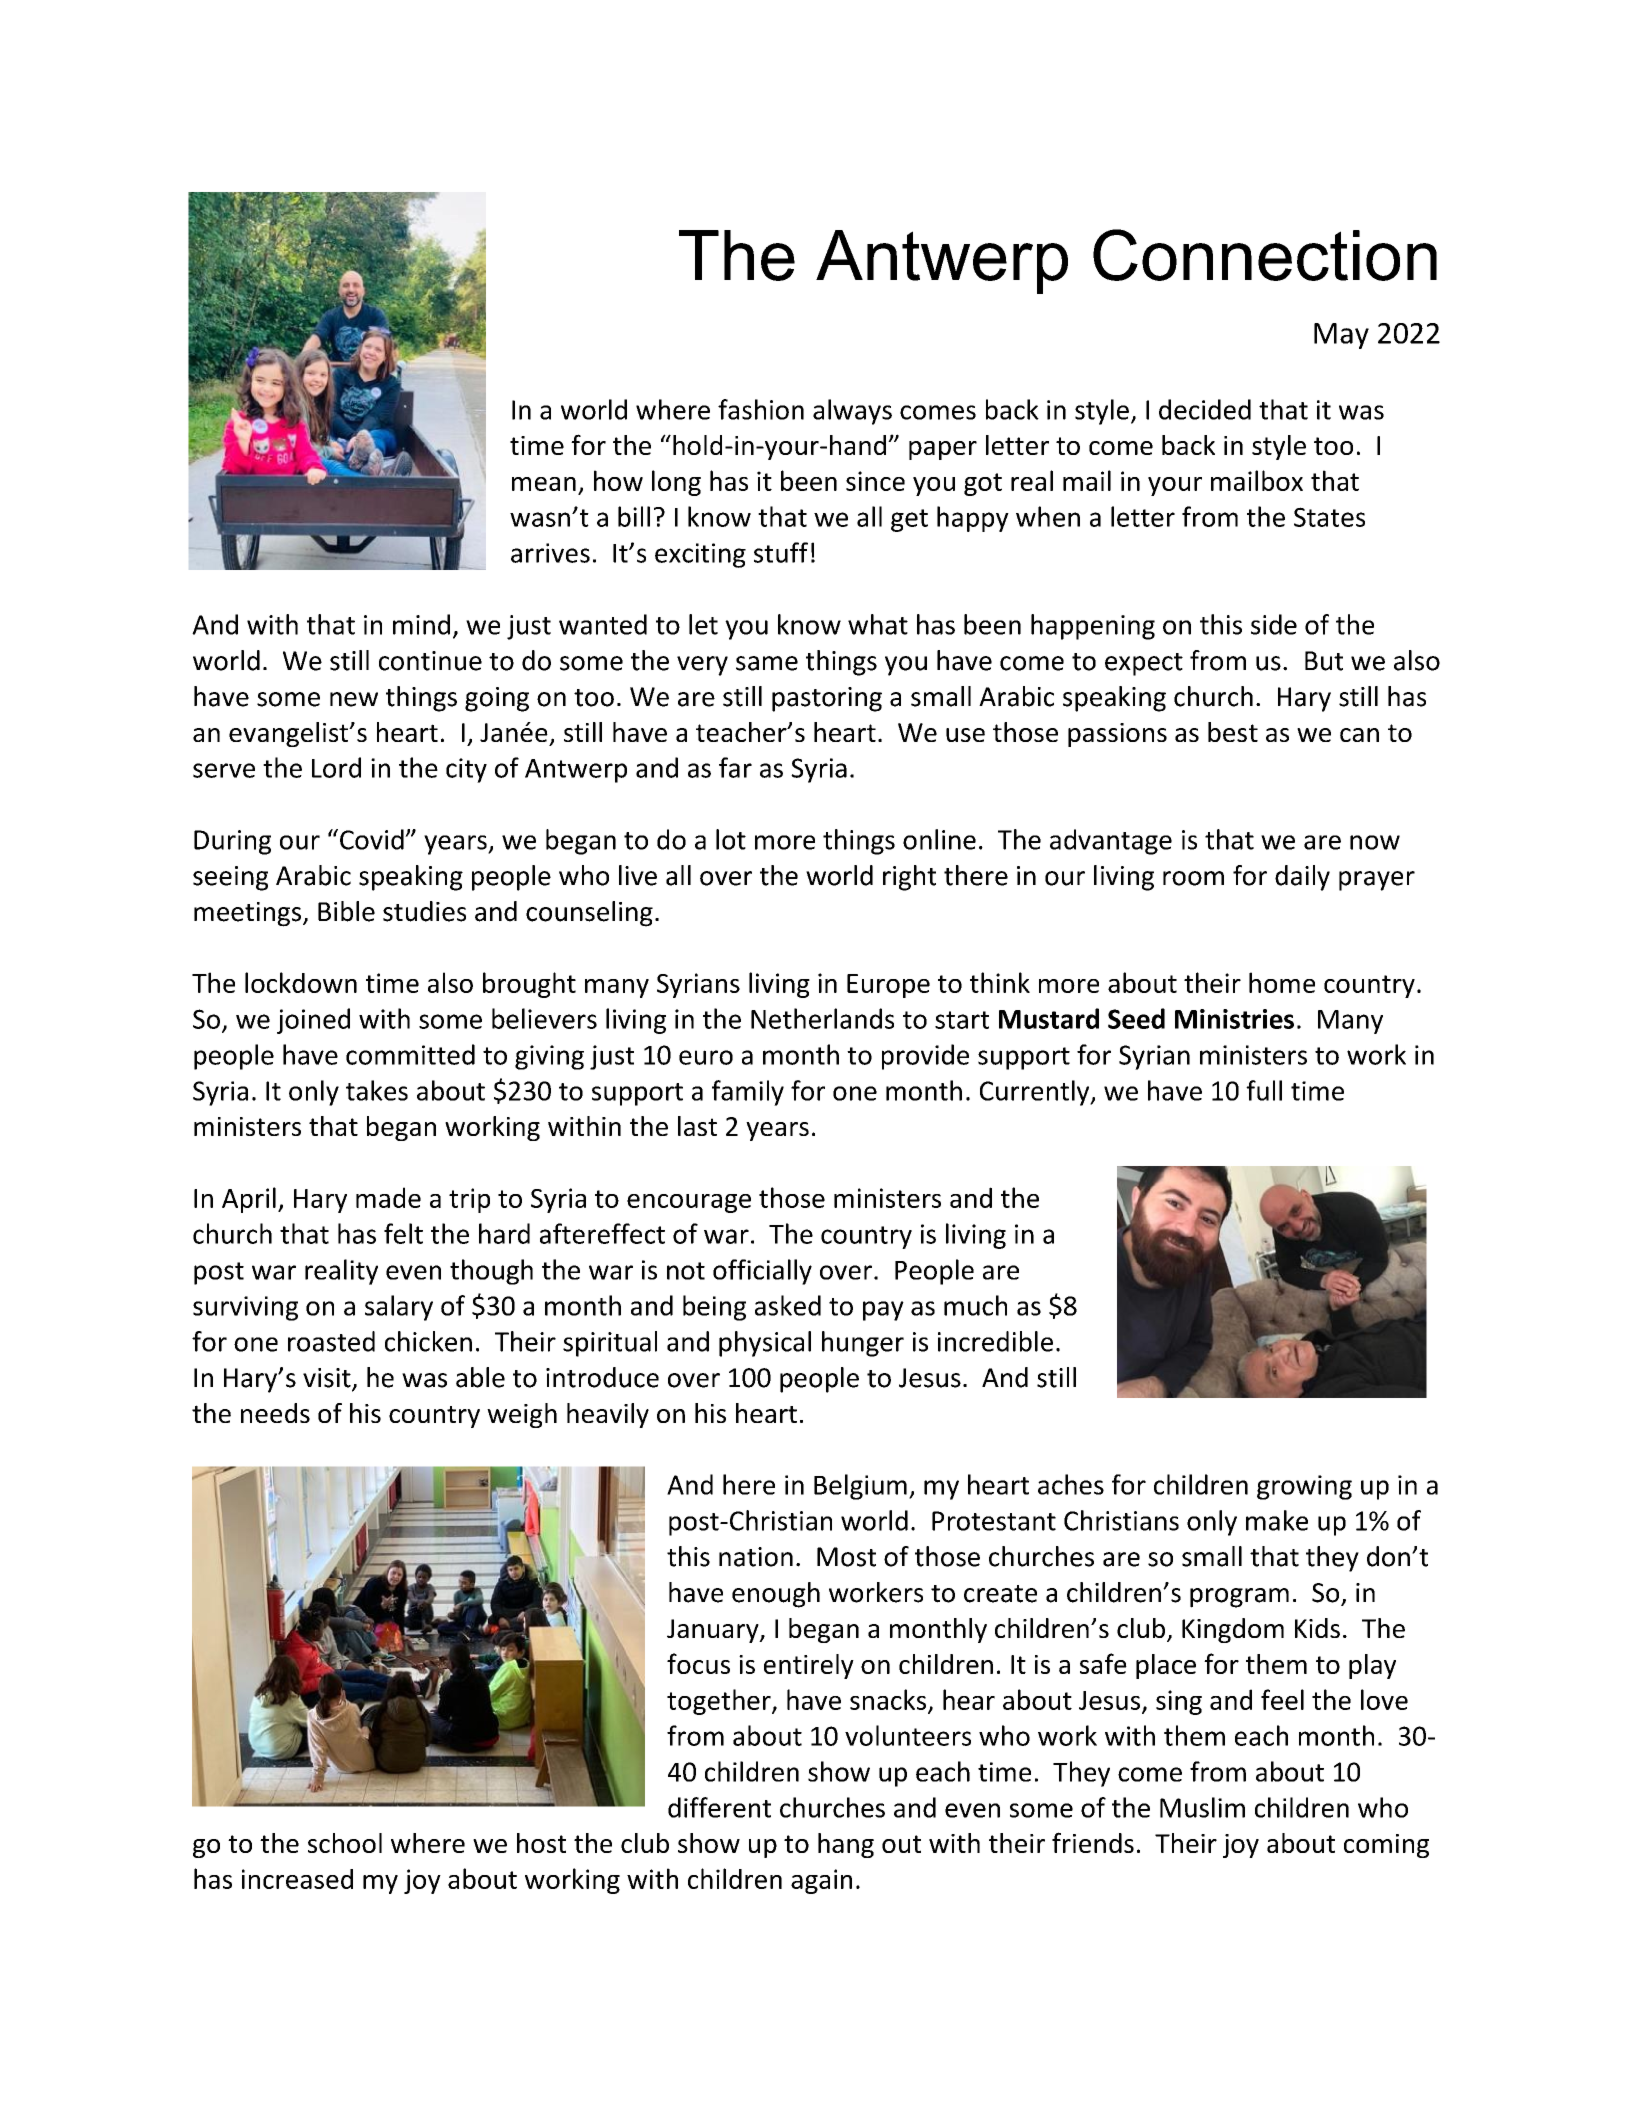  Describe the element at coordinates (421, 624) in the image. I see `mind` at that location.
